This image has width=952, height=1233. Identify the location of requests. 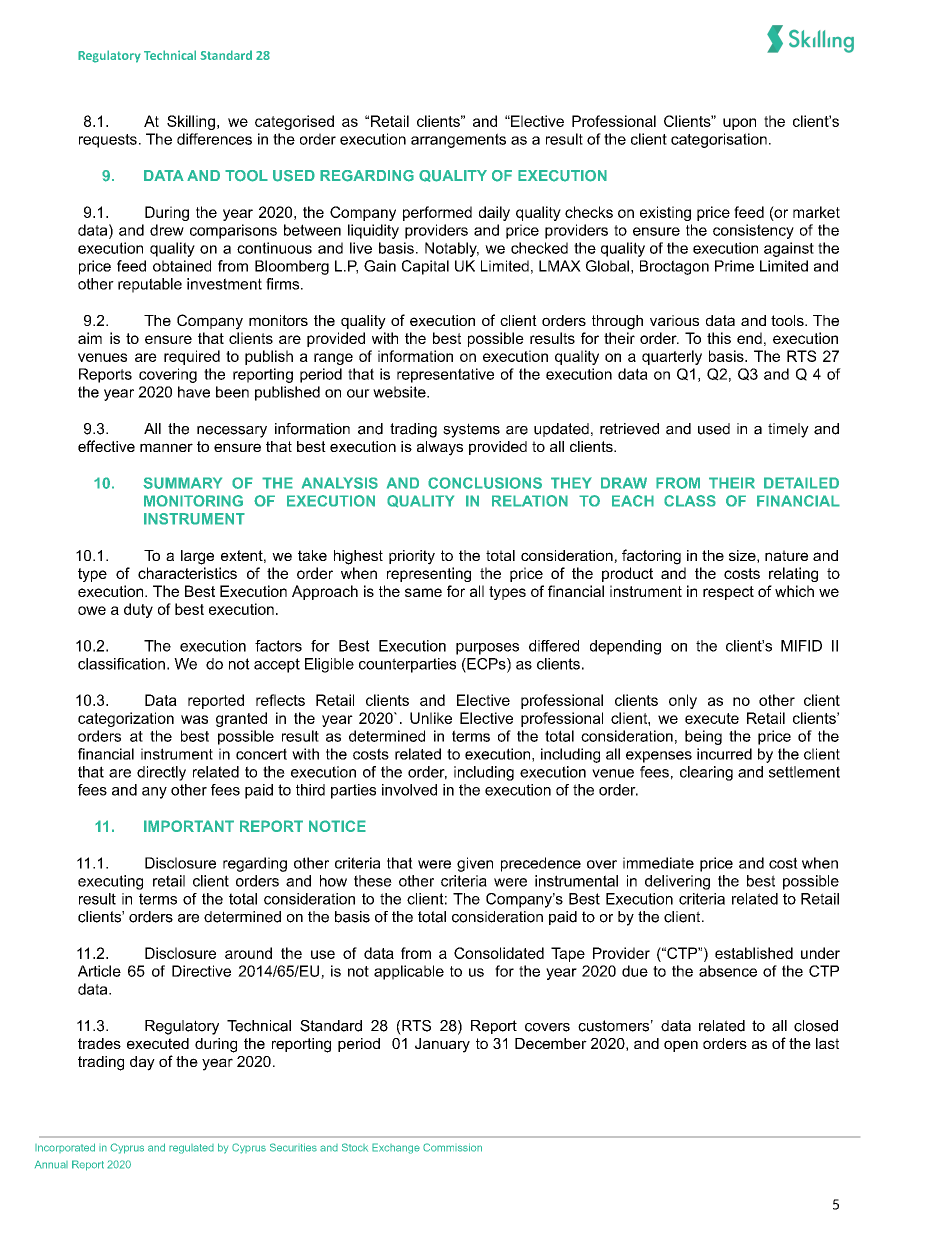
(108, 141).
